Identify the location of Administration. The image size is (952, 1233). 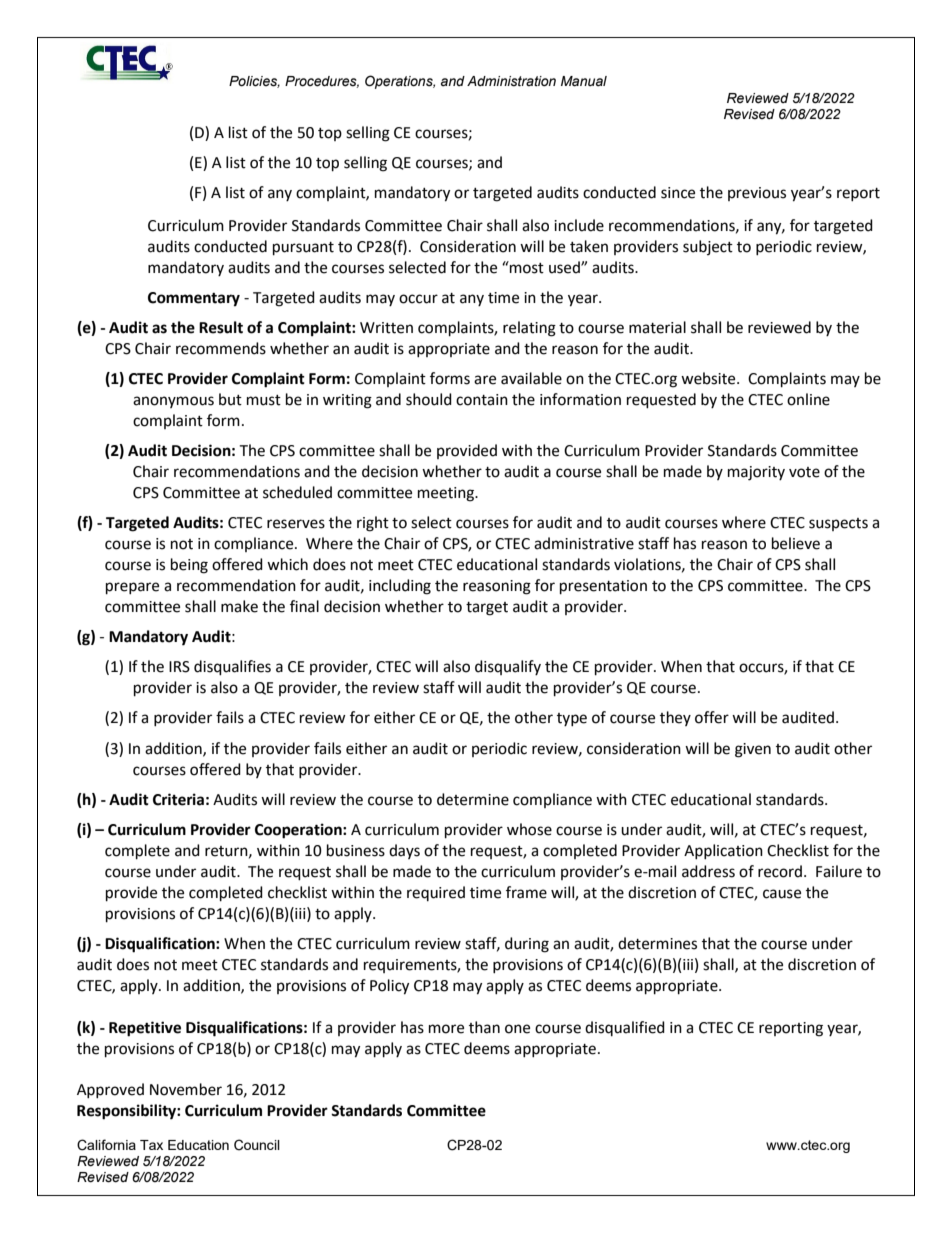
(511, 81).
